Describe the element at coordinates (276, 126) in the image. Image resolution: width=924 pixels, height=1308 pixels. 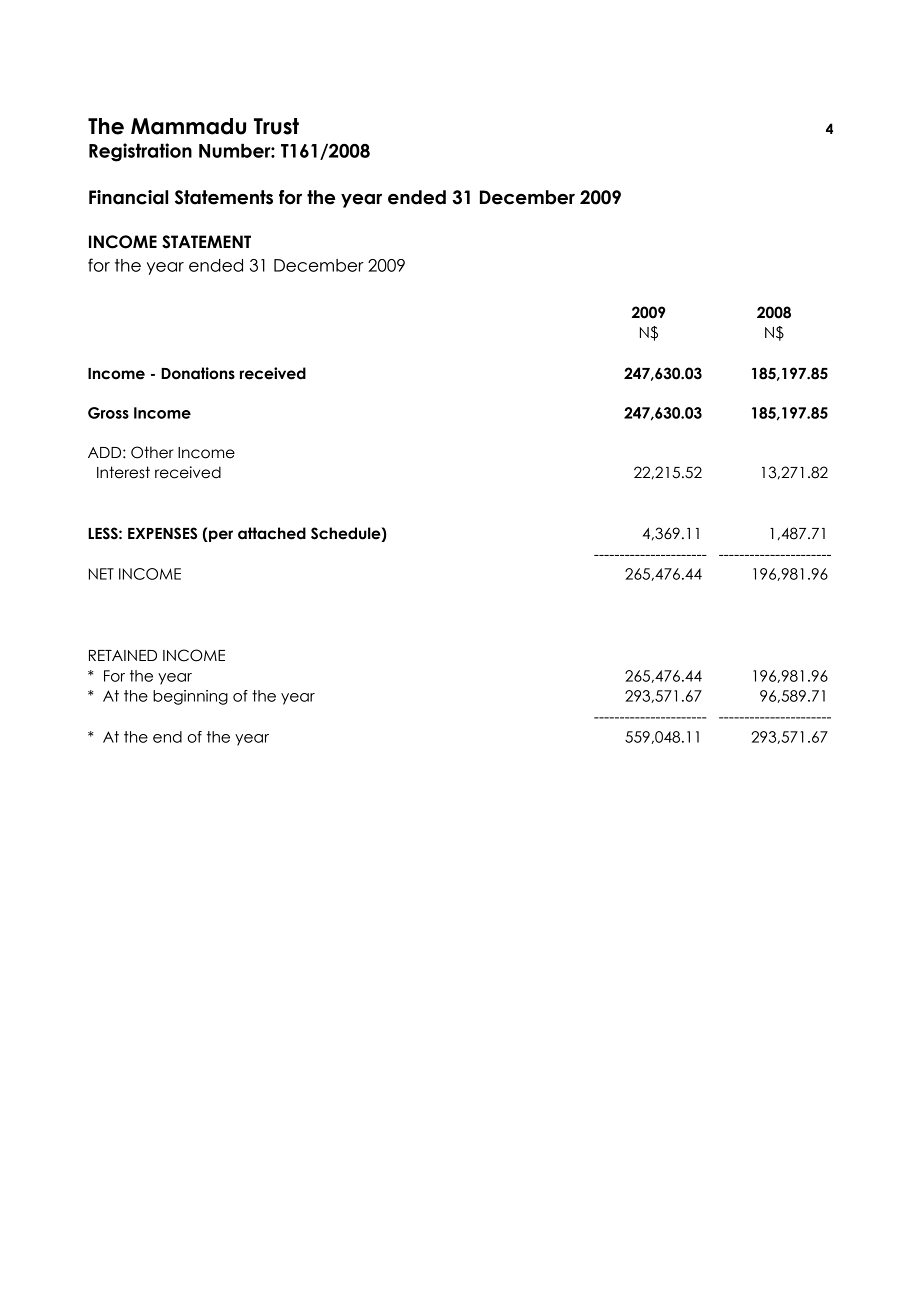
I see `Trust` at that location.
